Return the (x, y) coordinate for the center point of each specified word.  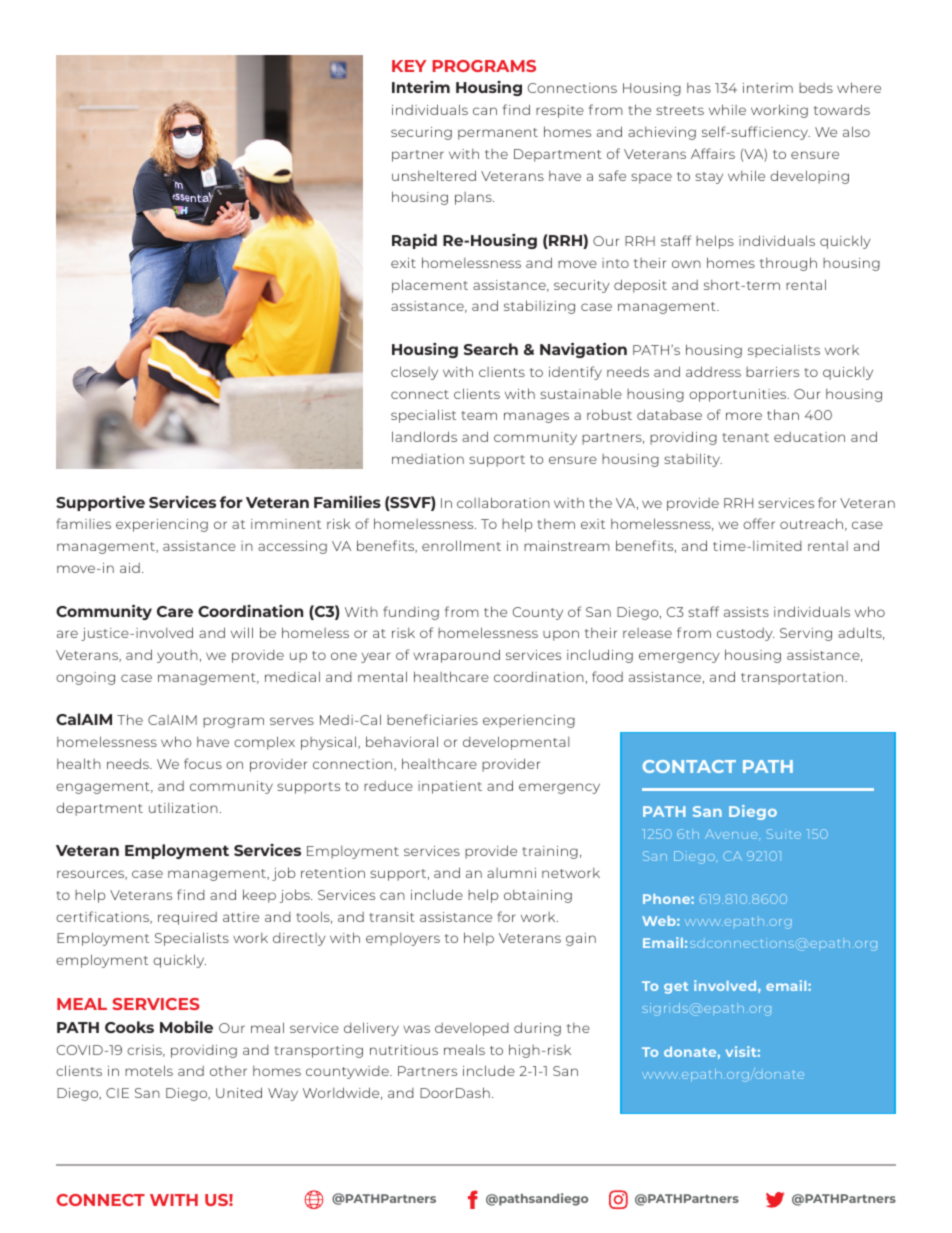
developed (472, 1029)
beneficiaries (432, 719)
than (783, 414)
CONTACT (689, 766)
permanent (498, 134)
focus (203, 763)
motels (149, 1070)
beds (816, 88)
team (479, 415)
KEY (409, 66)
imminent (286, 524)
